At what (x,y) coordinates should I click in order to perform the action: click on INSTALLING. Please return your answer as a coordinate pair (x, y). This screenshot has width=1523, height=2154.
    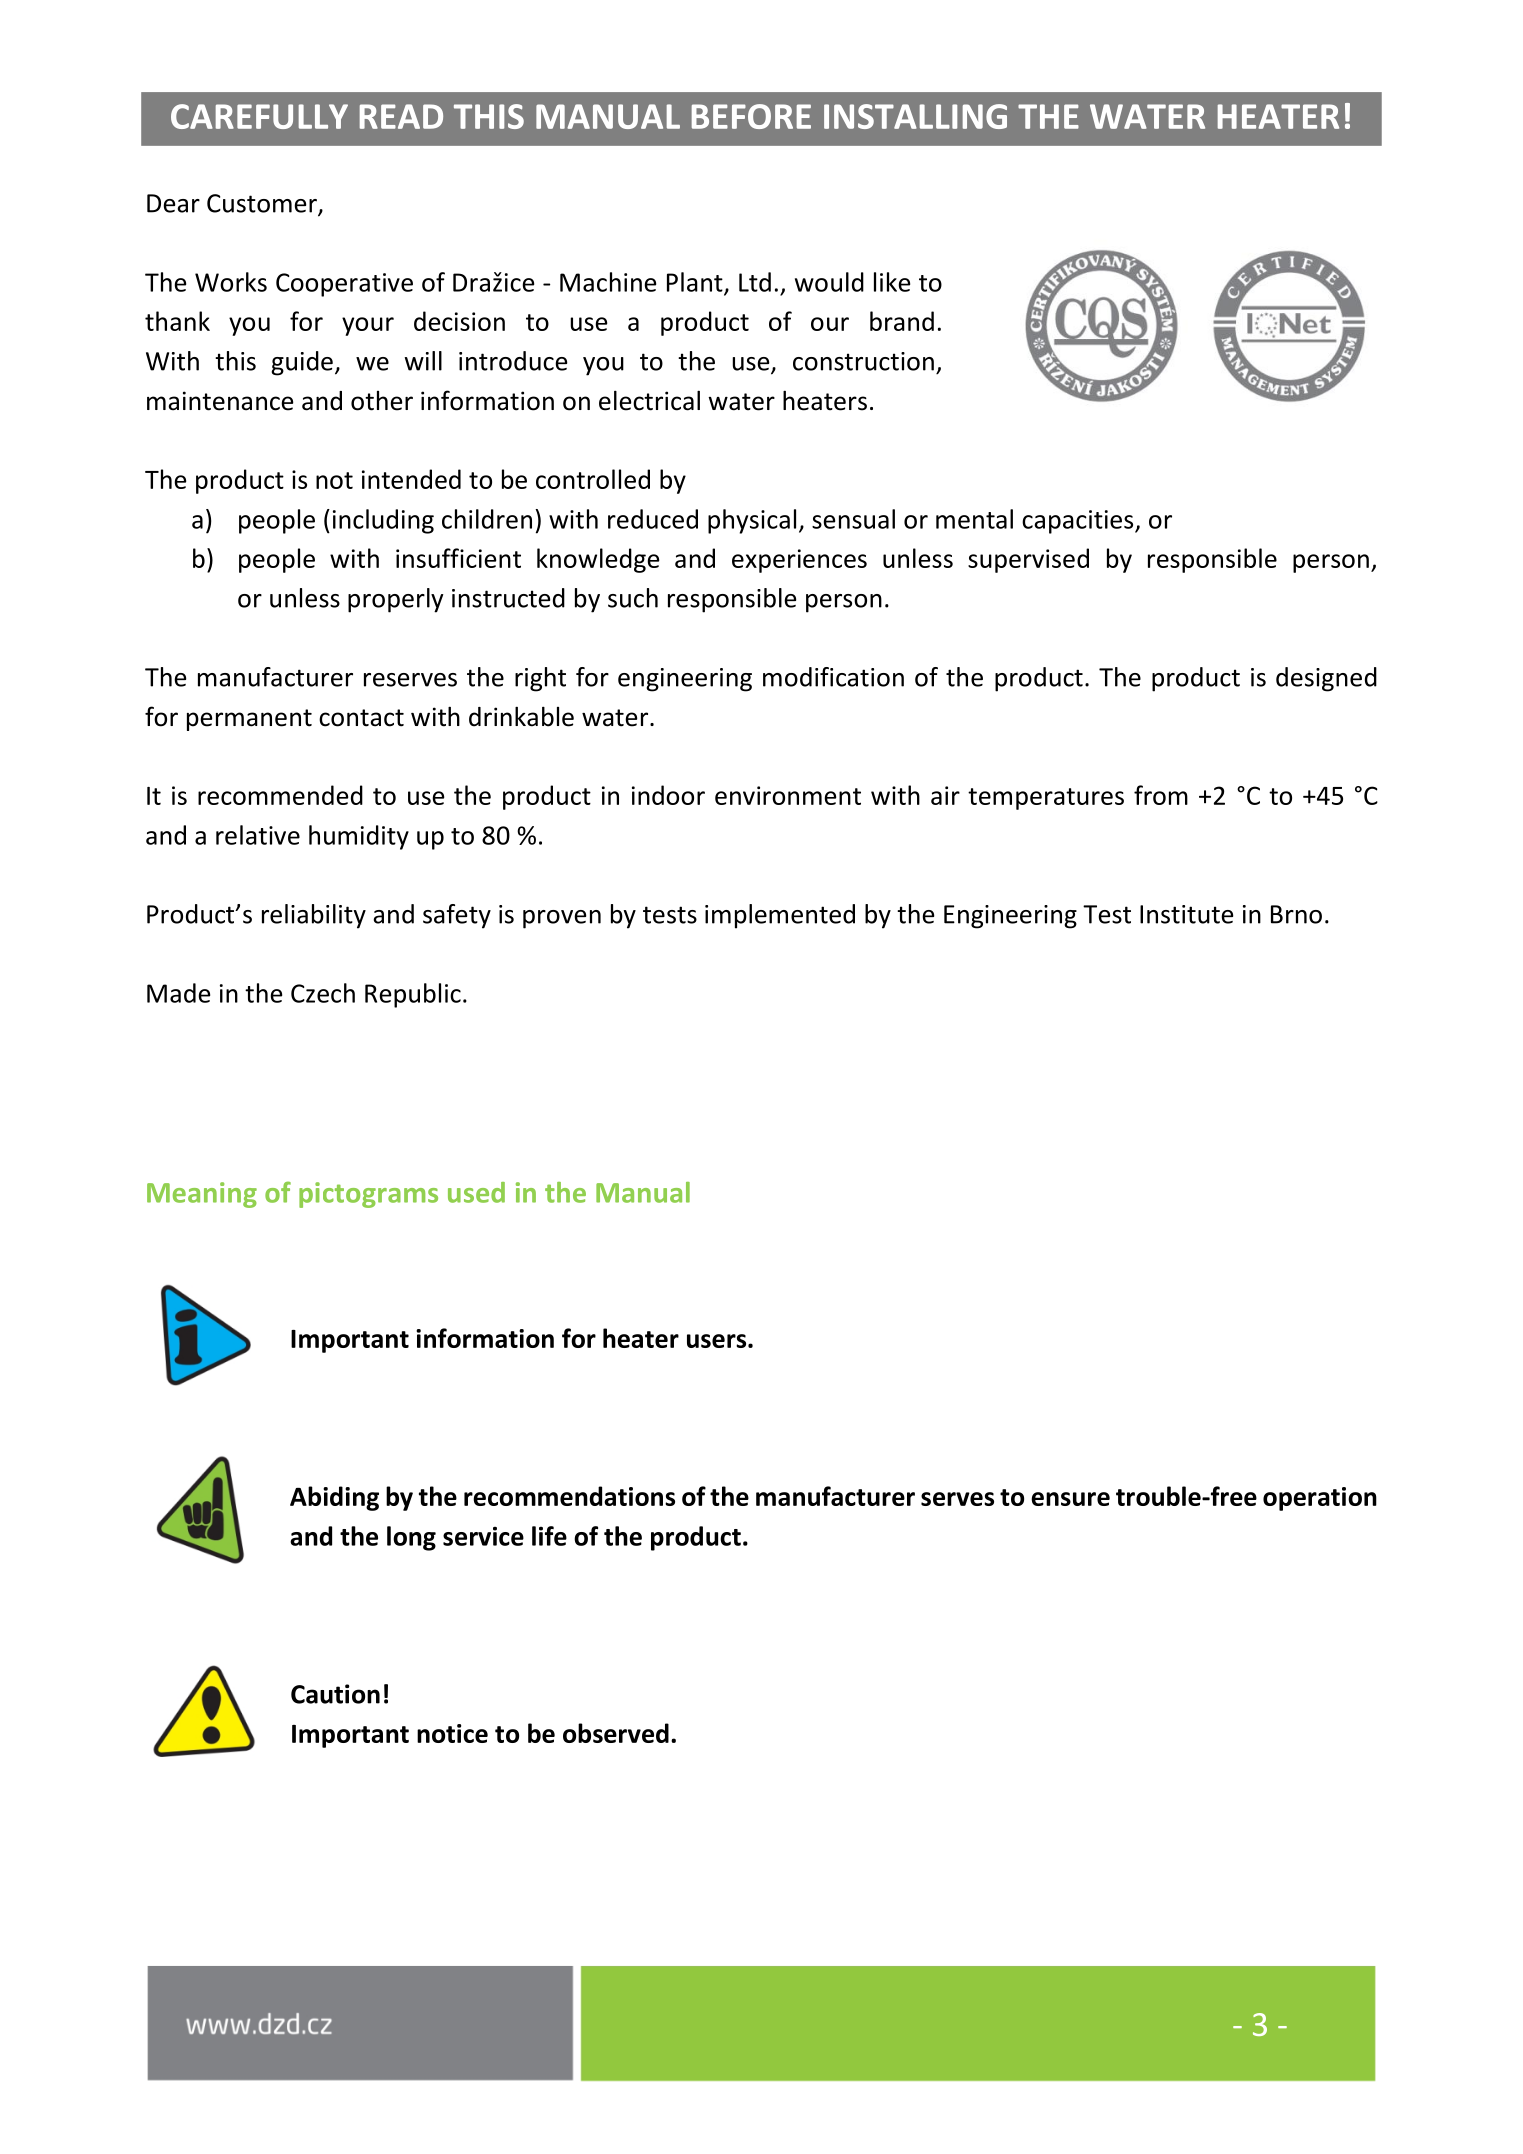
    Looking at the image, I should click on (915, 116).
